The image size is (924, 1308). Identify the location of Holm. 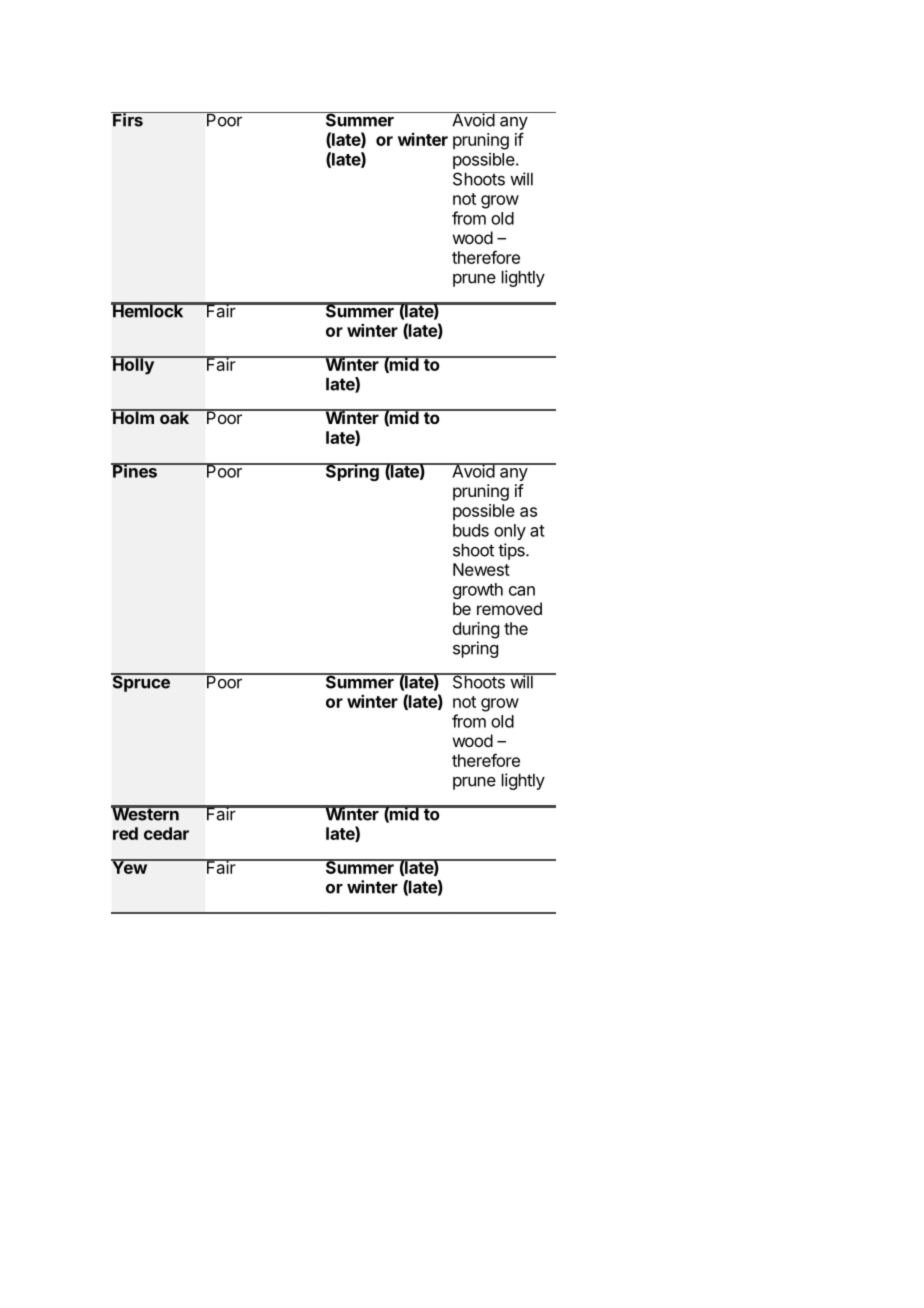
(133, 416).
